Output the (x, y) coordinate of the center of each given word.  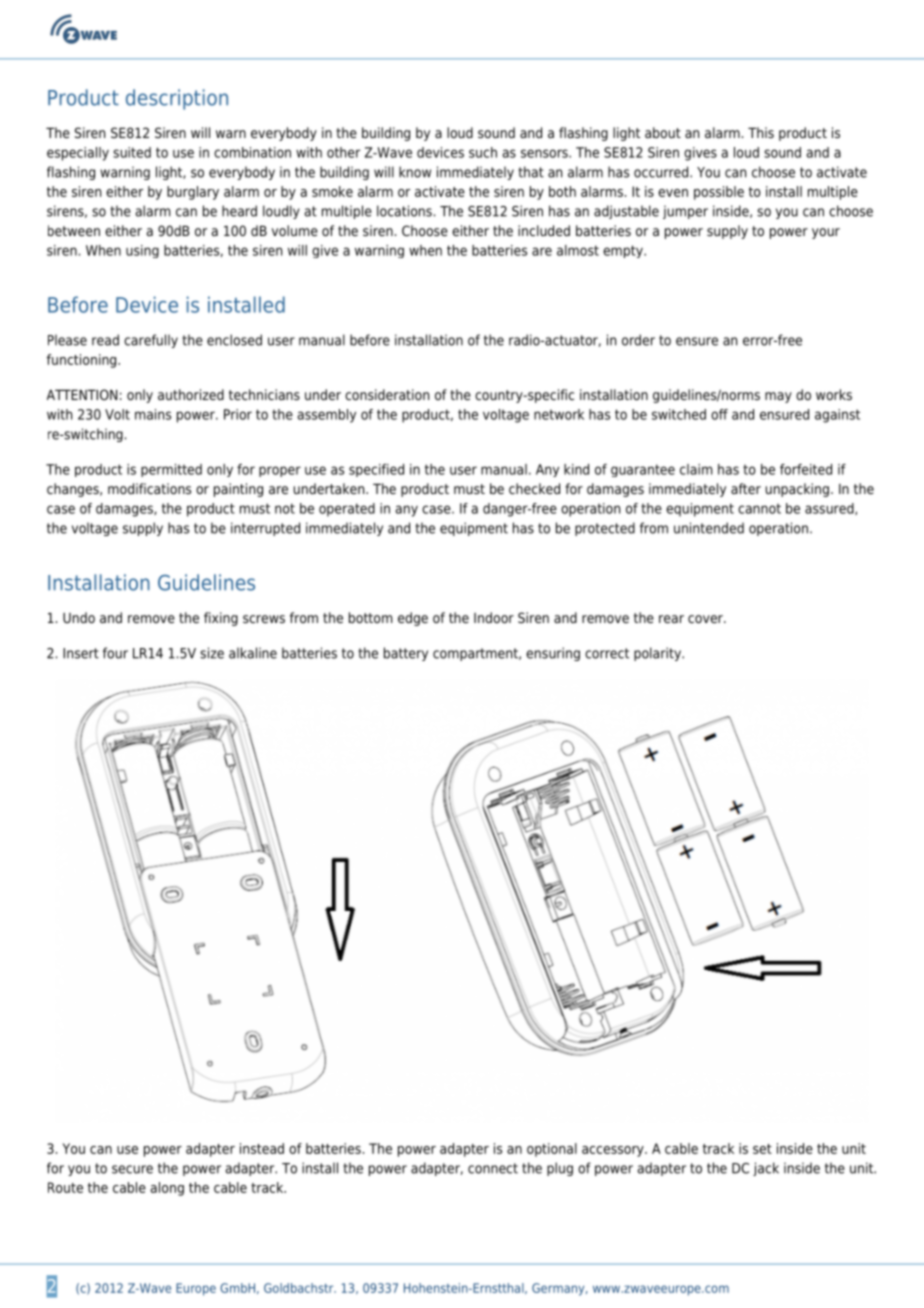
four (115, 653)
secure (132, 1169)
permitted (171, 470)
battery (406, 654)
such (483, 152)
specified (376, 470)
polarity (658, 654)
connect (493, 1168)
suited (132, 152)
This (761, 132)
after (746, 488)
